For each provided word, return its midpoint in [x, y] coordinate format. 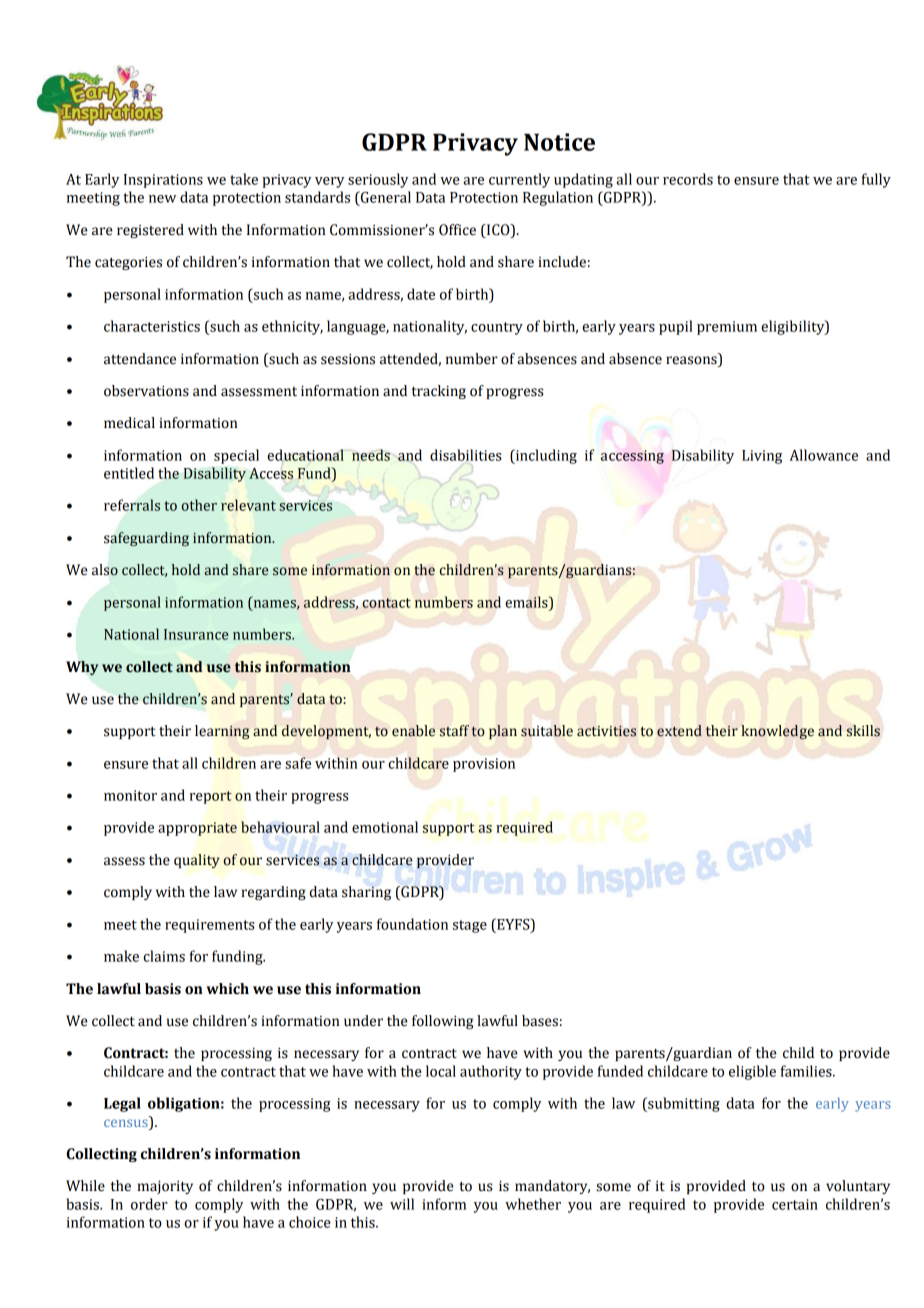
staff [454, 731]
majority [165, 1187]
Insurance [196, 634]
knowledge [777, 732]
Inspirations [163, 181]
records [688, 179]
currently [519, 180]
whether [533, 1204]
